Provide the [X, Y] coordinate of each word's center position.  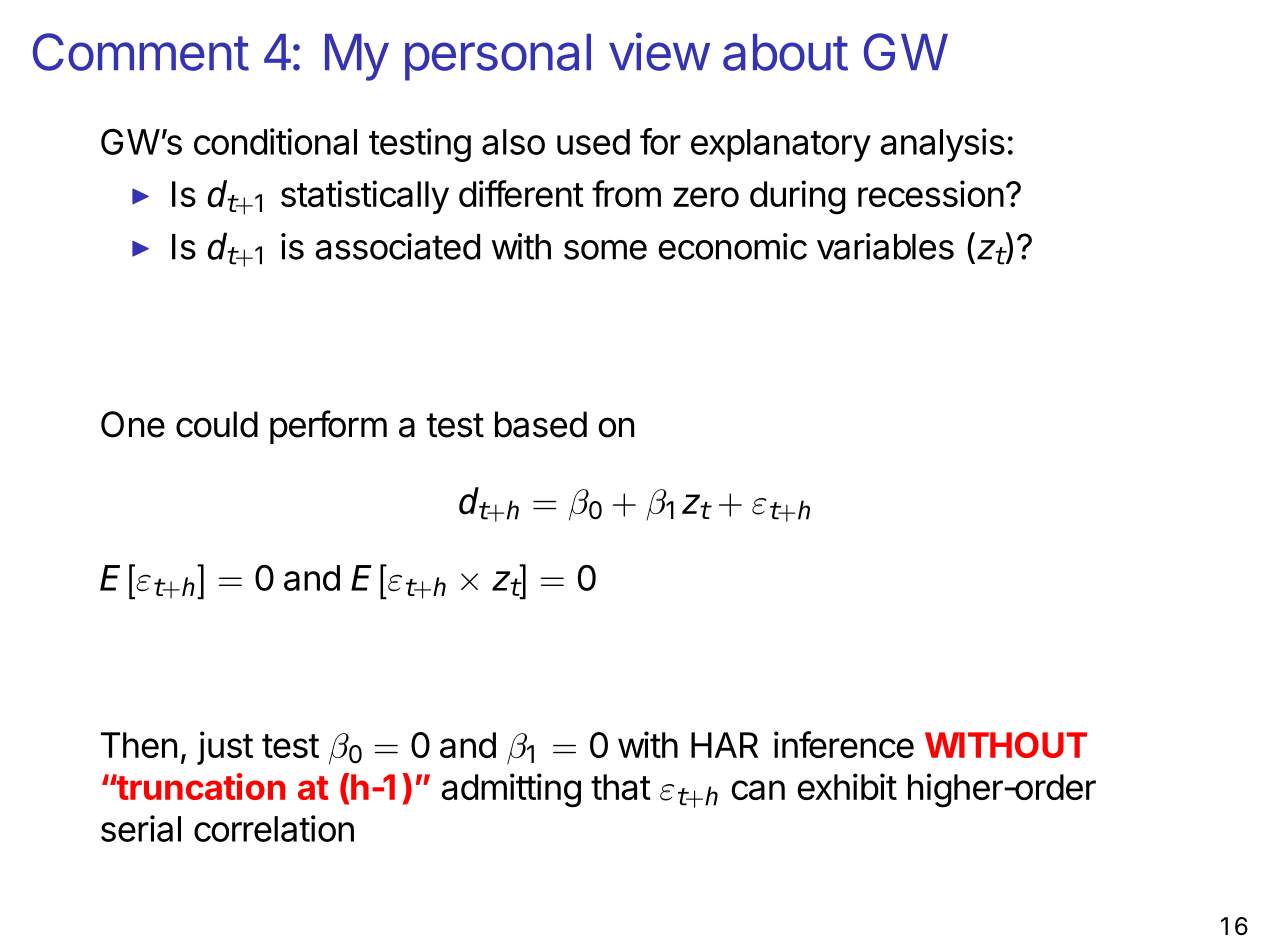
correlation [274, 828]
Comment [141, 52]
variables [885, 246]
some [605, 250]
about [785, 52]
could [217, 424]
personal [498, 57]
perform [328, 427]
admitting [511, 790]
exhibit [847, 786]
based [541, 424]
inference [844, 744]
